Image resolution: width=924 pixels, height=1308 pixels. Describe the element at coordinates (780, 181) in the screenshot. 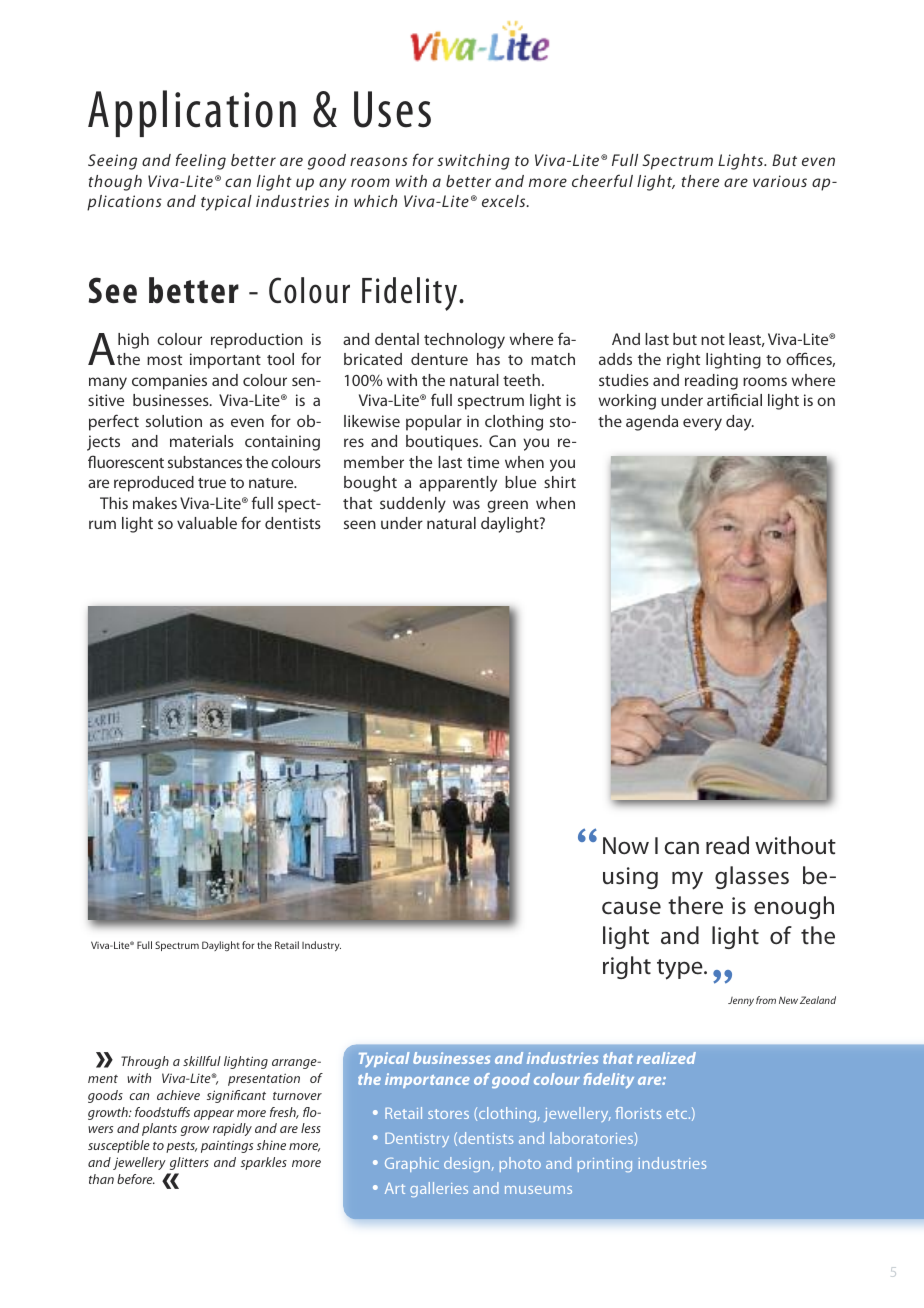

I see `various` at that location.
